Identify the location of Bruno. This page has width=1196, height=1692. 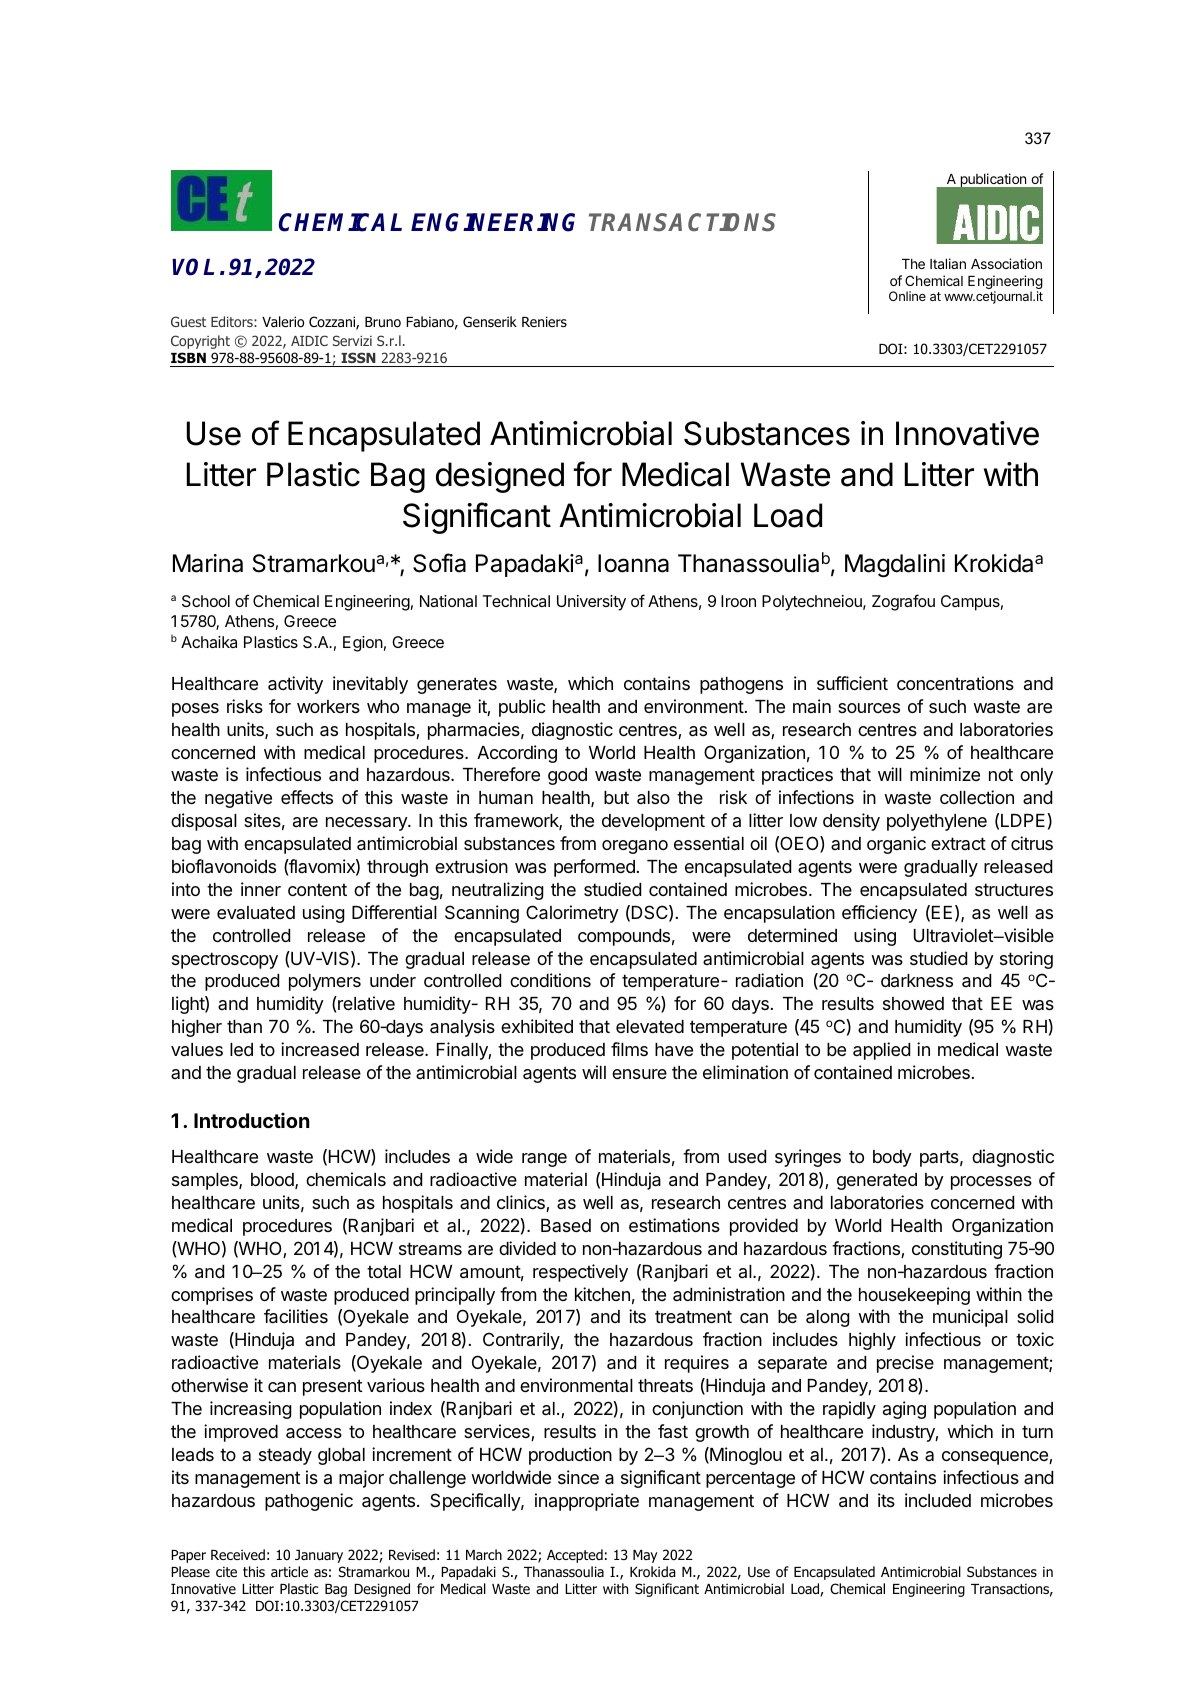
(383, 322).
